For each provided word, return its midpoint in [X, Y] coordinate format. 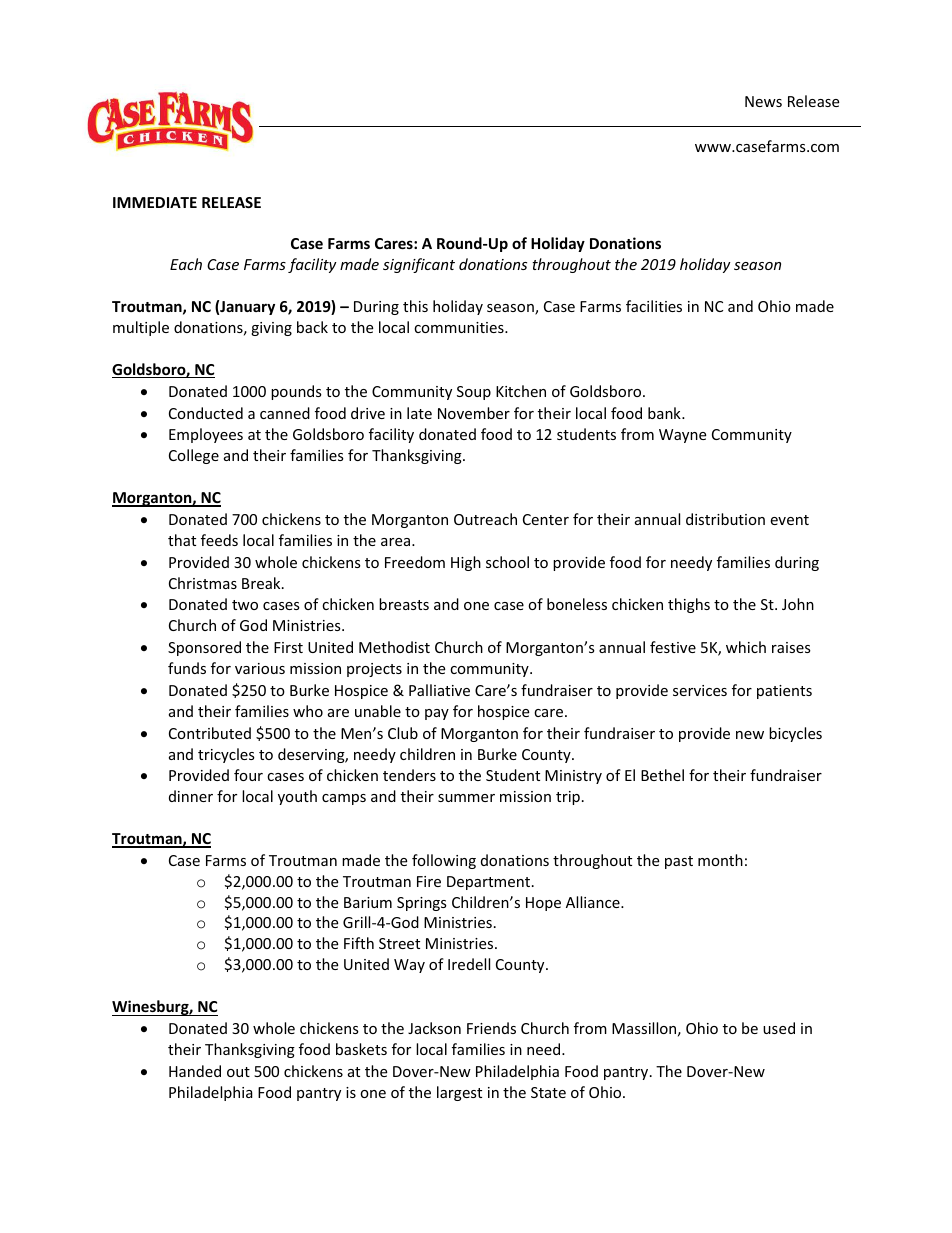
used [779, 1028]
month [720, 860]
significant [419, 265]
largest [459, 1093]
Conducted [206, 413]
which [746, 647]
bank [665, 413]
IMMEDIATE [155, 202]
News [763, 101]
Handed [195, 1071]
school [507, 562]
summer [466, 798]
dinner [191, 796]
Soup [474, 393]
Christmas [203, 583]
